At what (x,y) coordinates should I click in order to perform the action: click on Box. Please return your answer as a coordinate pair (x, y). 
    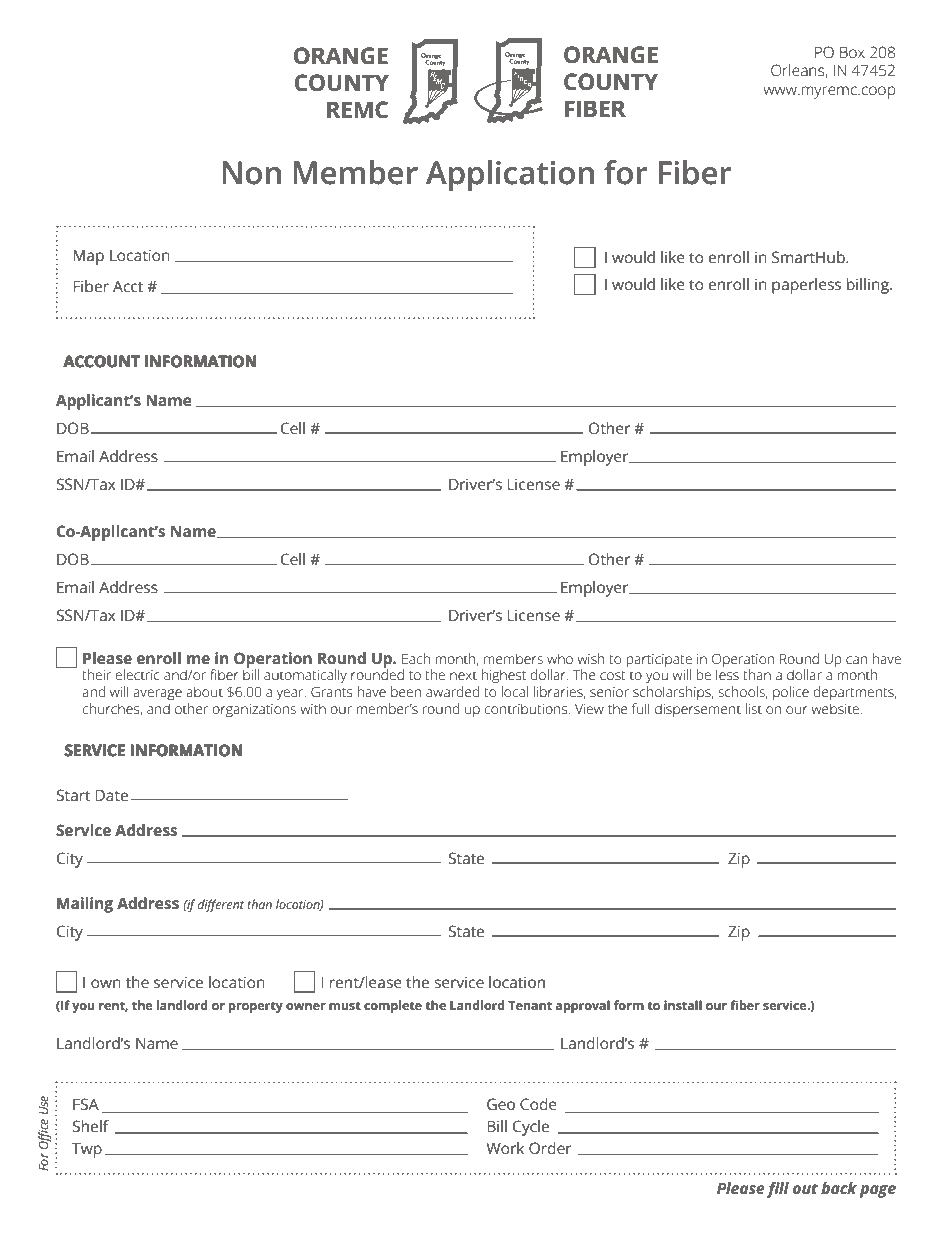
    Looking at the image, I should click on (852, 52).
